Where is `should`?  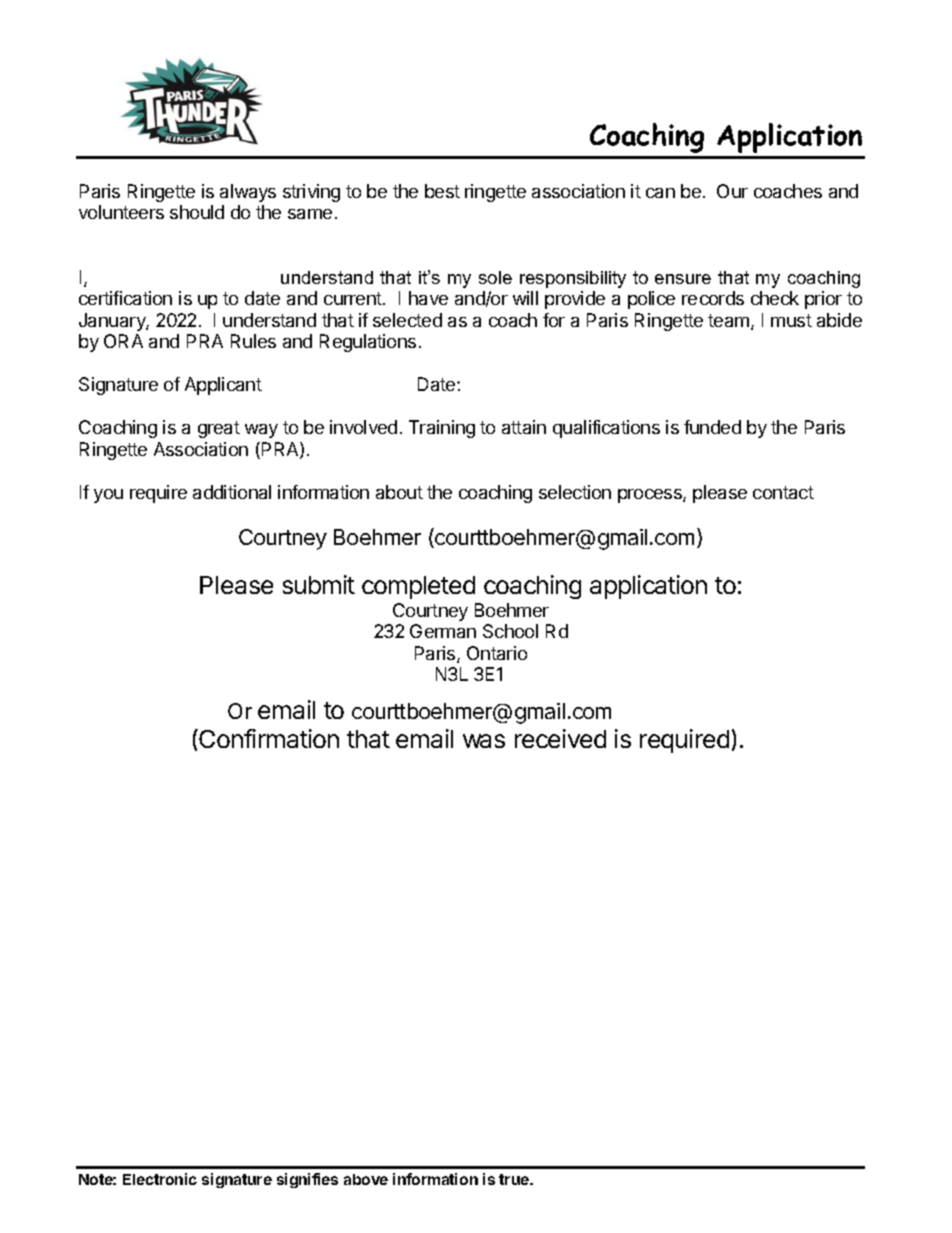
should is located at coordinates (197, 212).
